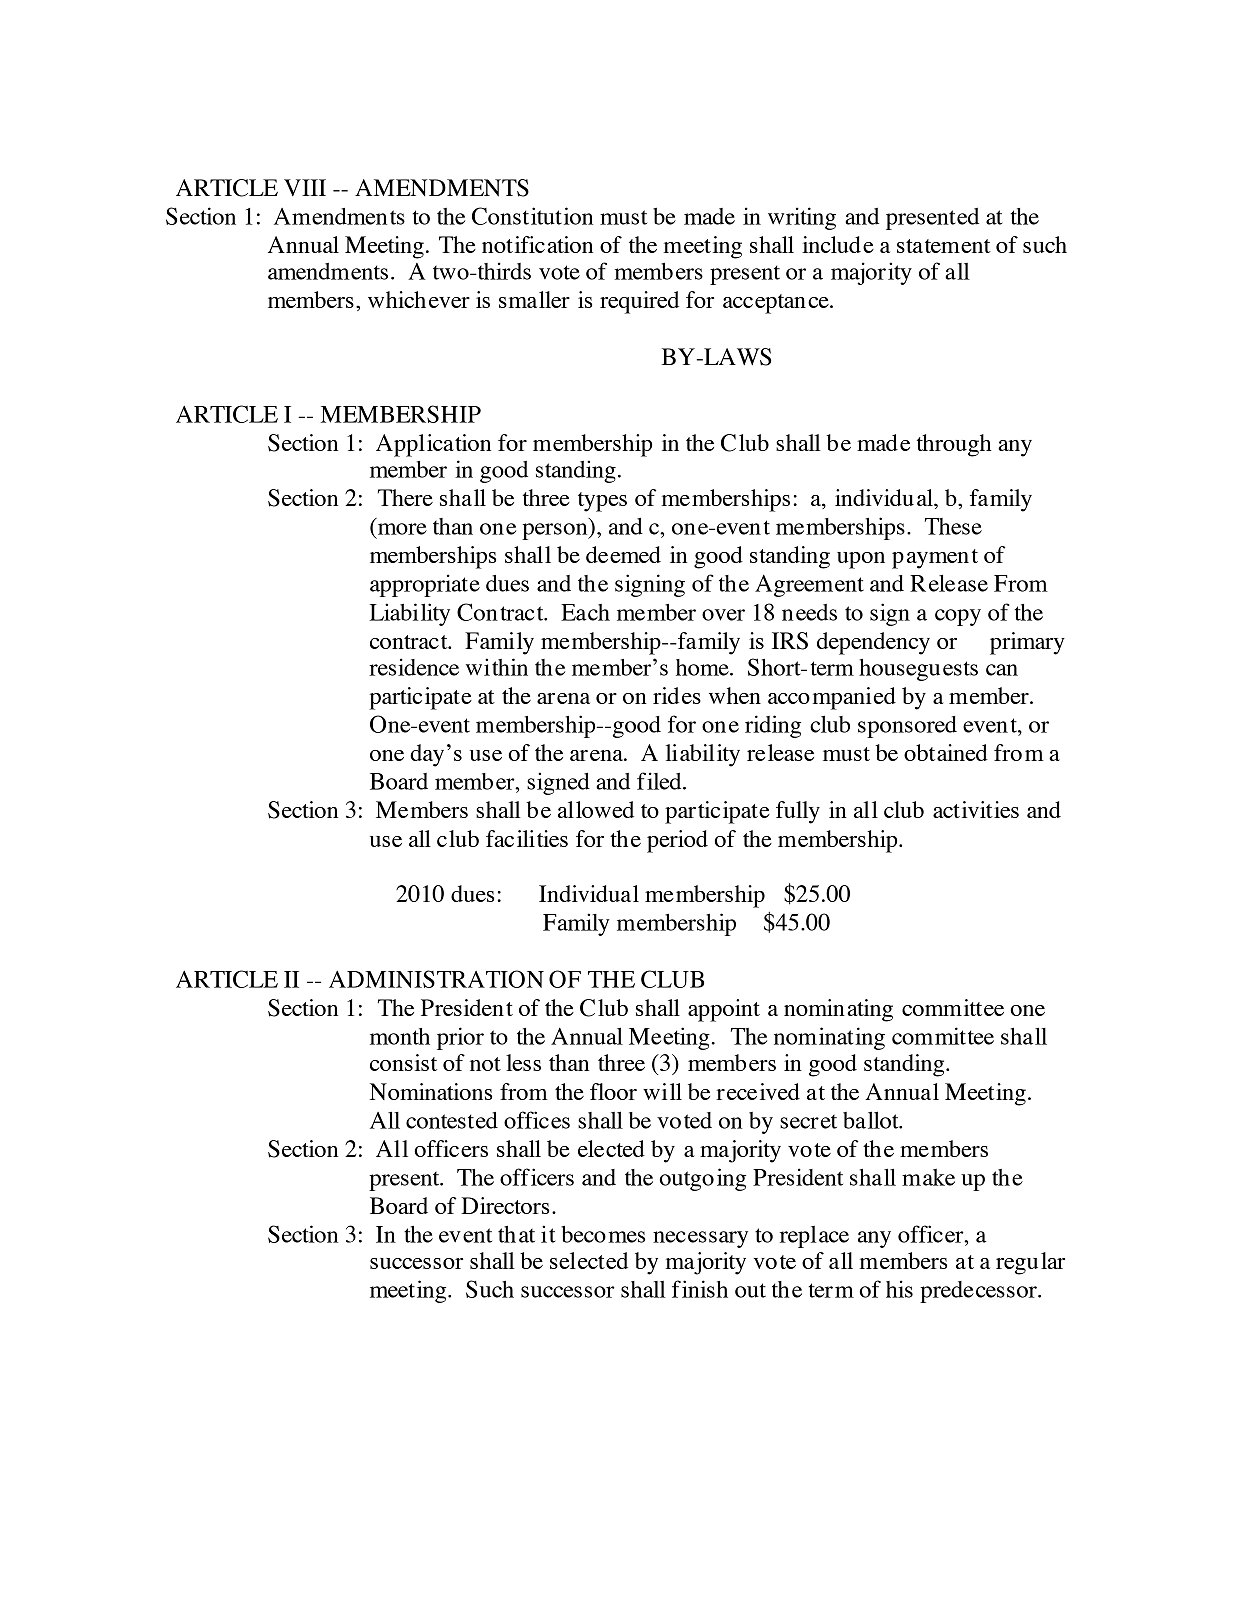 The image size is (1249, 1616). I want to click on necessary, so click(700, 1239).
